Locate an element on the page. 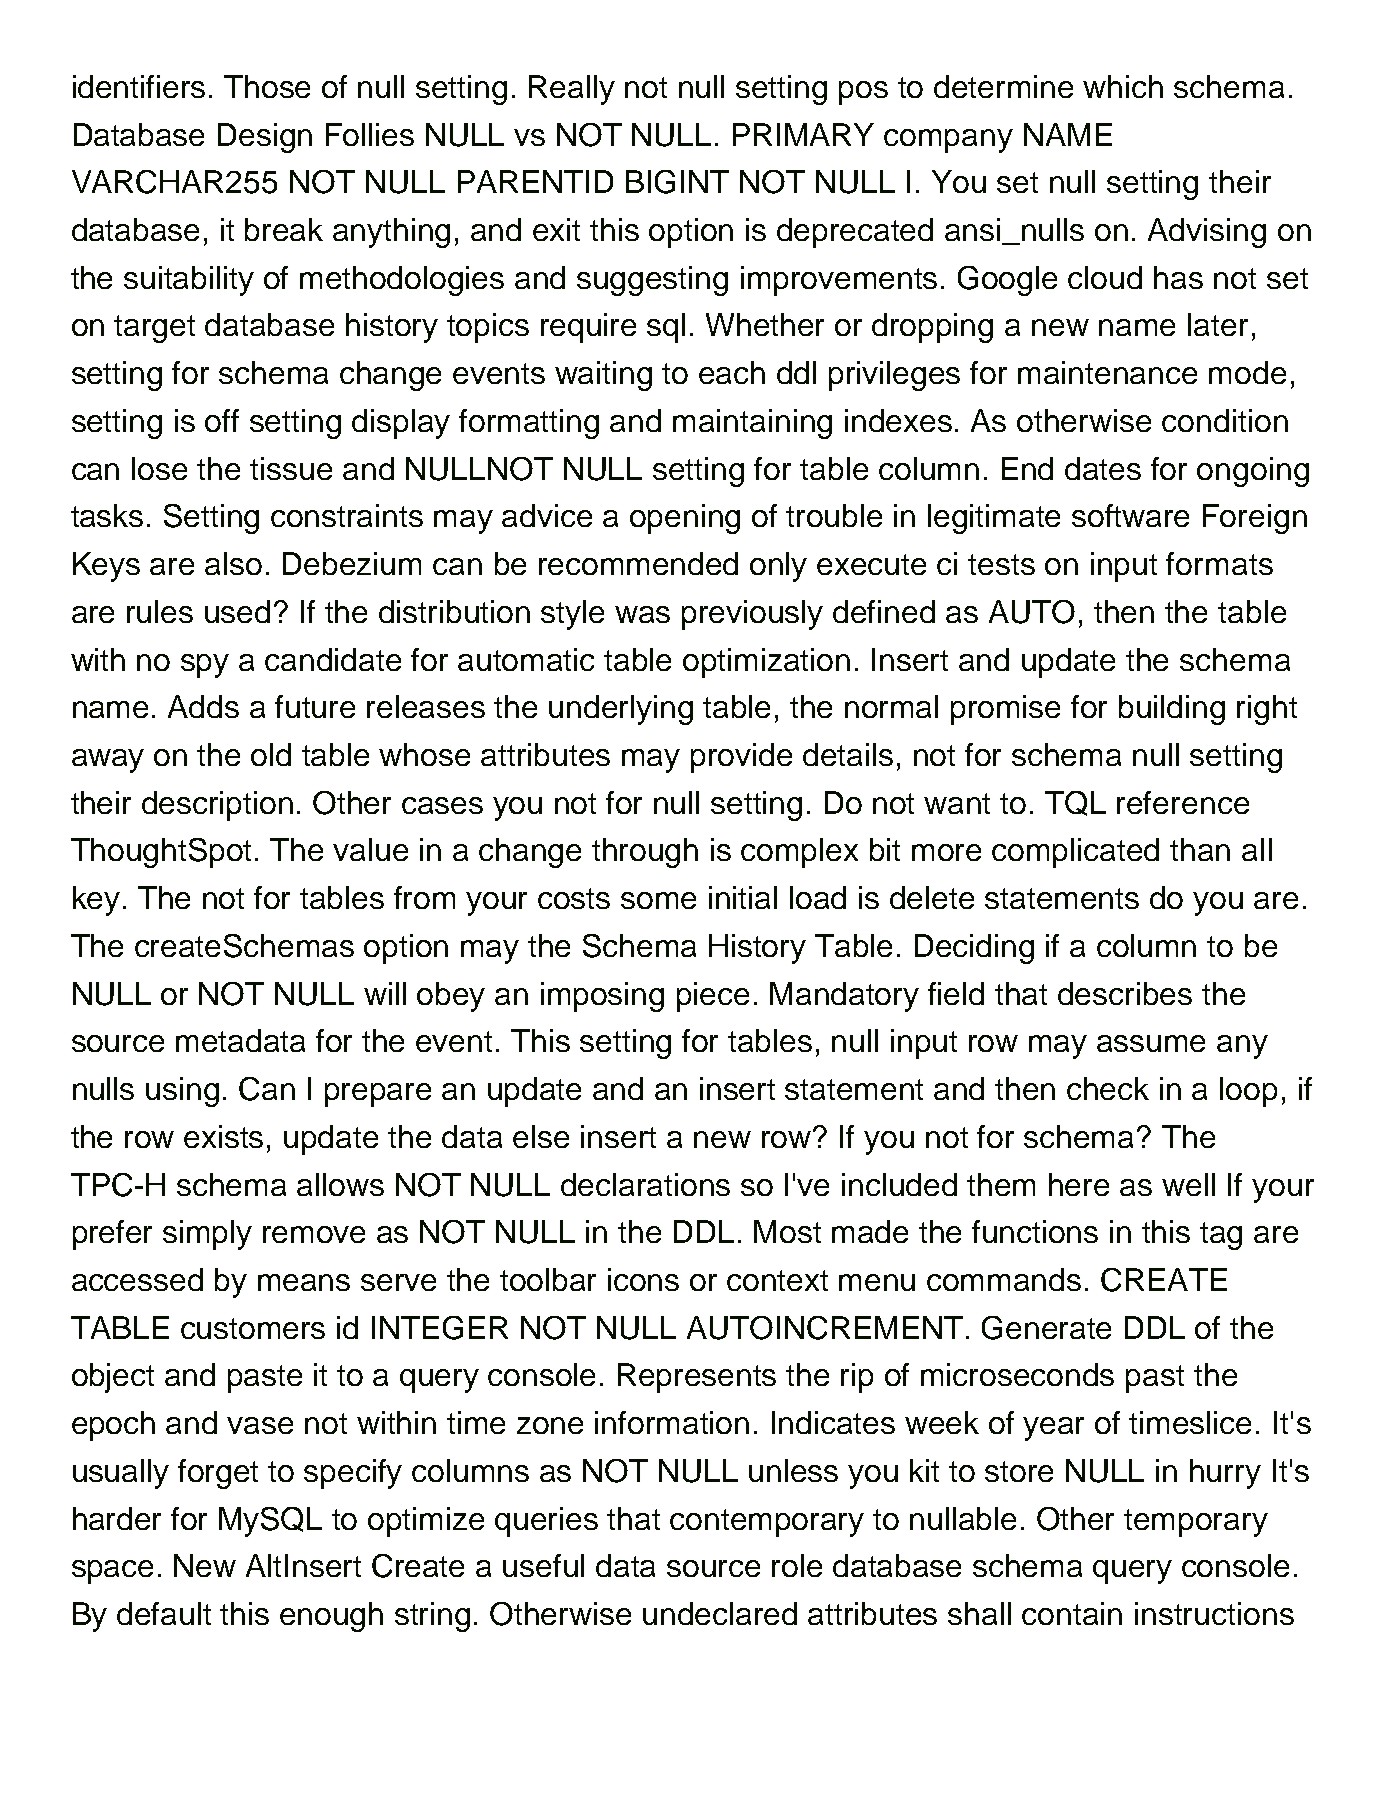 The height and width of the document is (1800, 1391). complicated is located at coordinates (1075, 853).
